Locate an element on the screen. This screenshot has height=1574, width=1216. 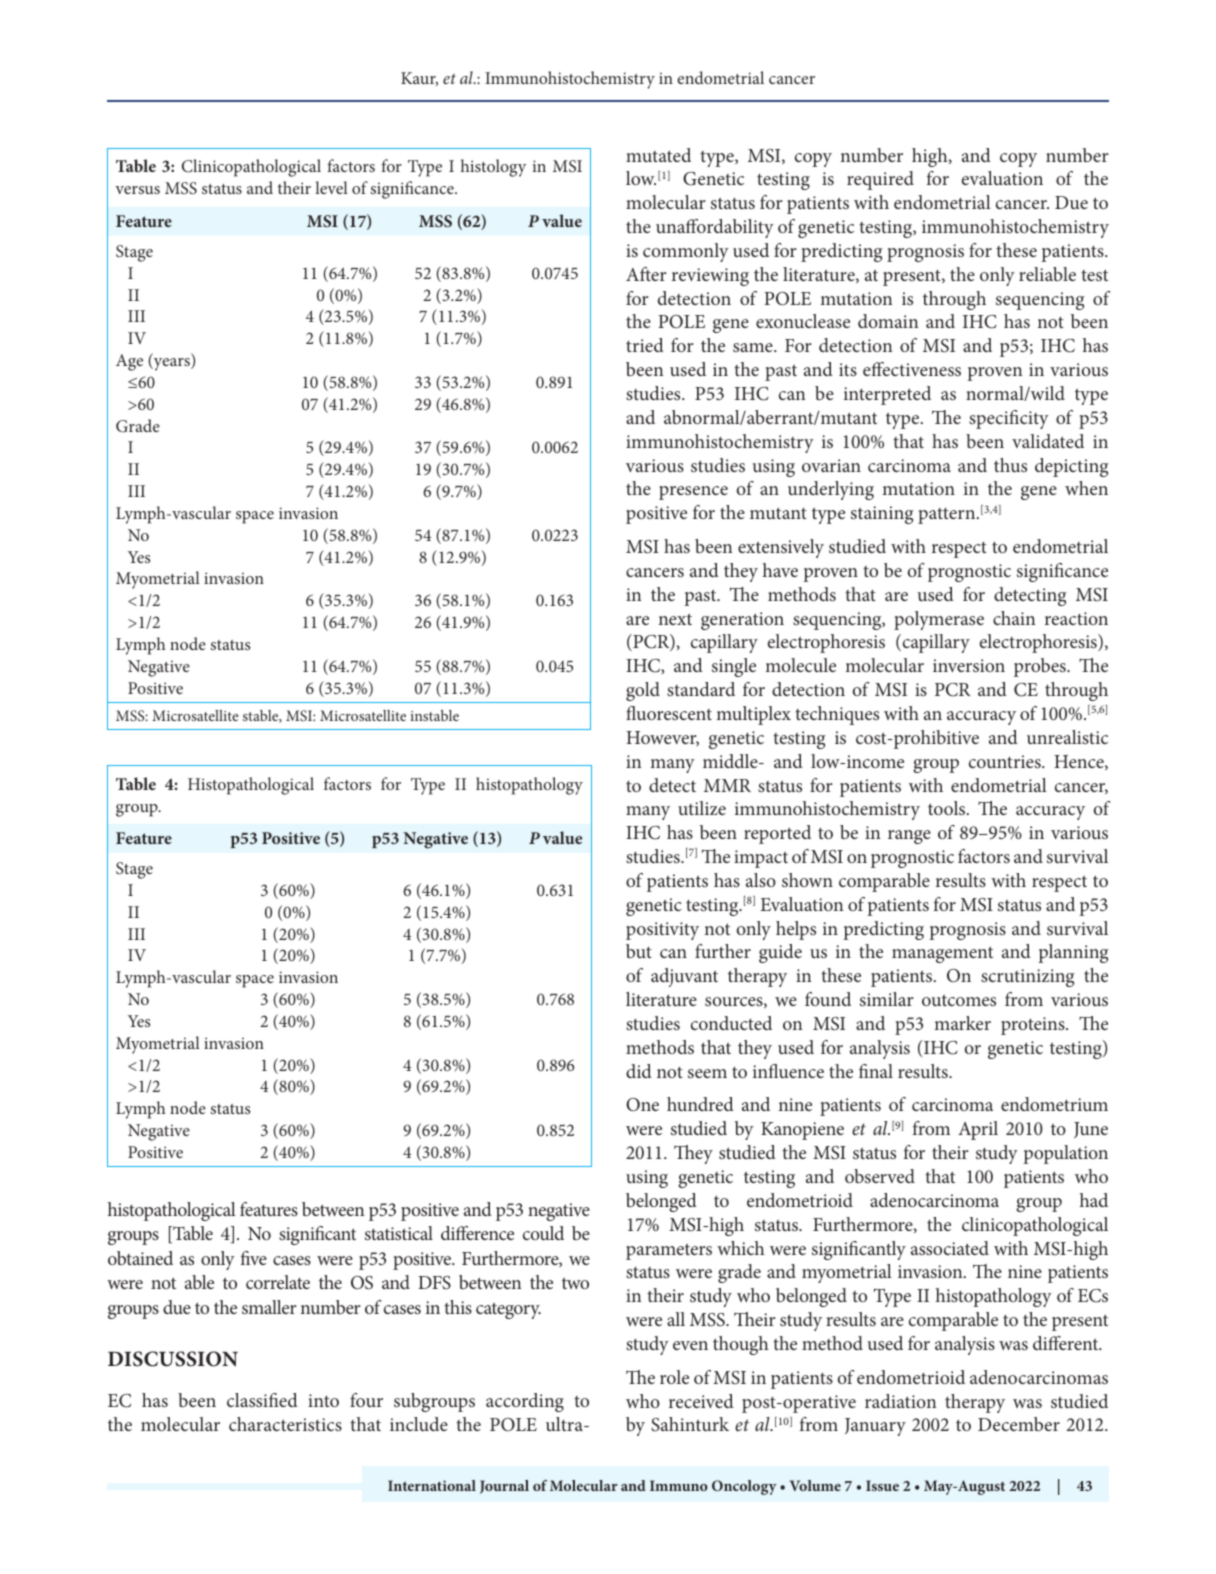
five is located at coordinates (254, 1258).
